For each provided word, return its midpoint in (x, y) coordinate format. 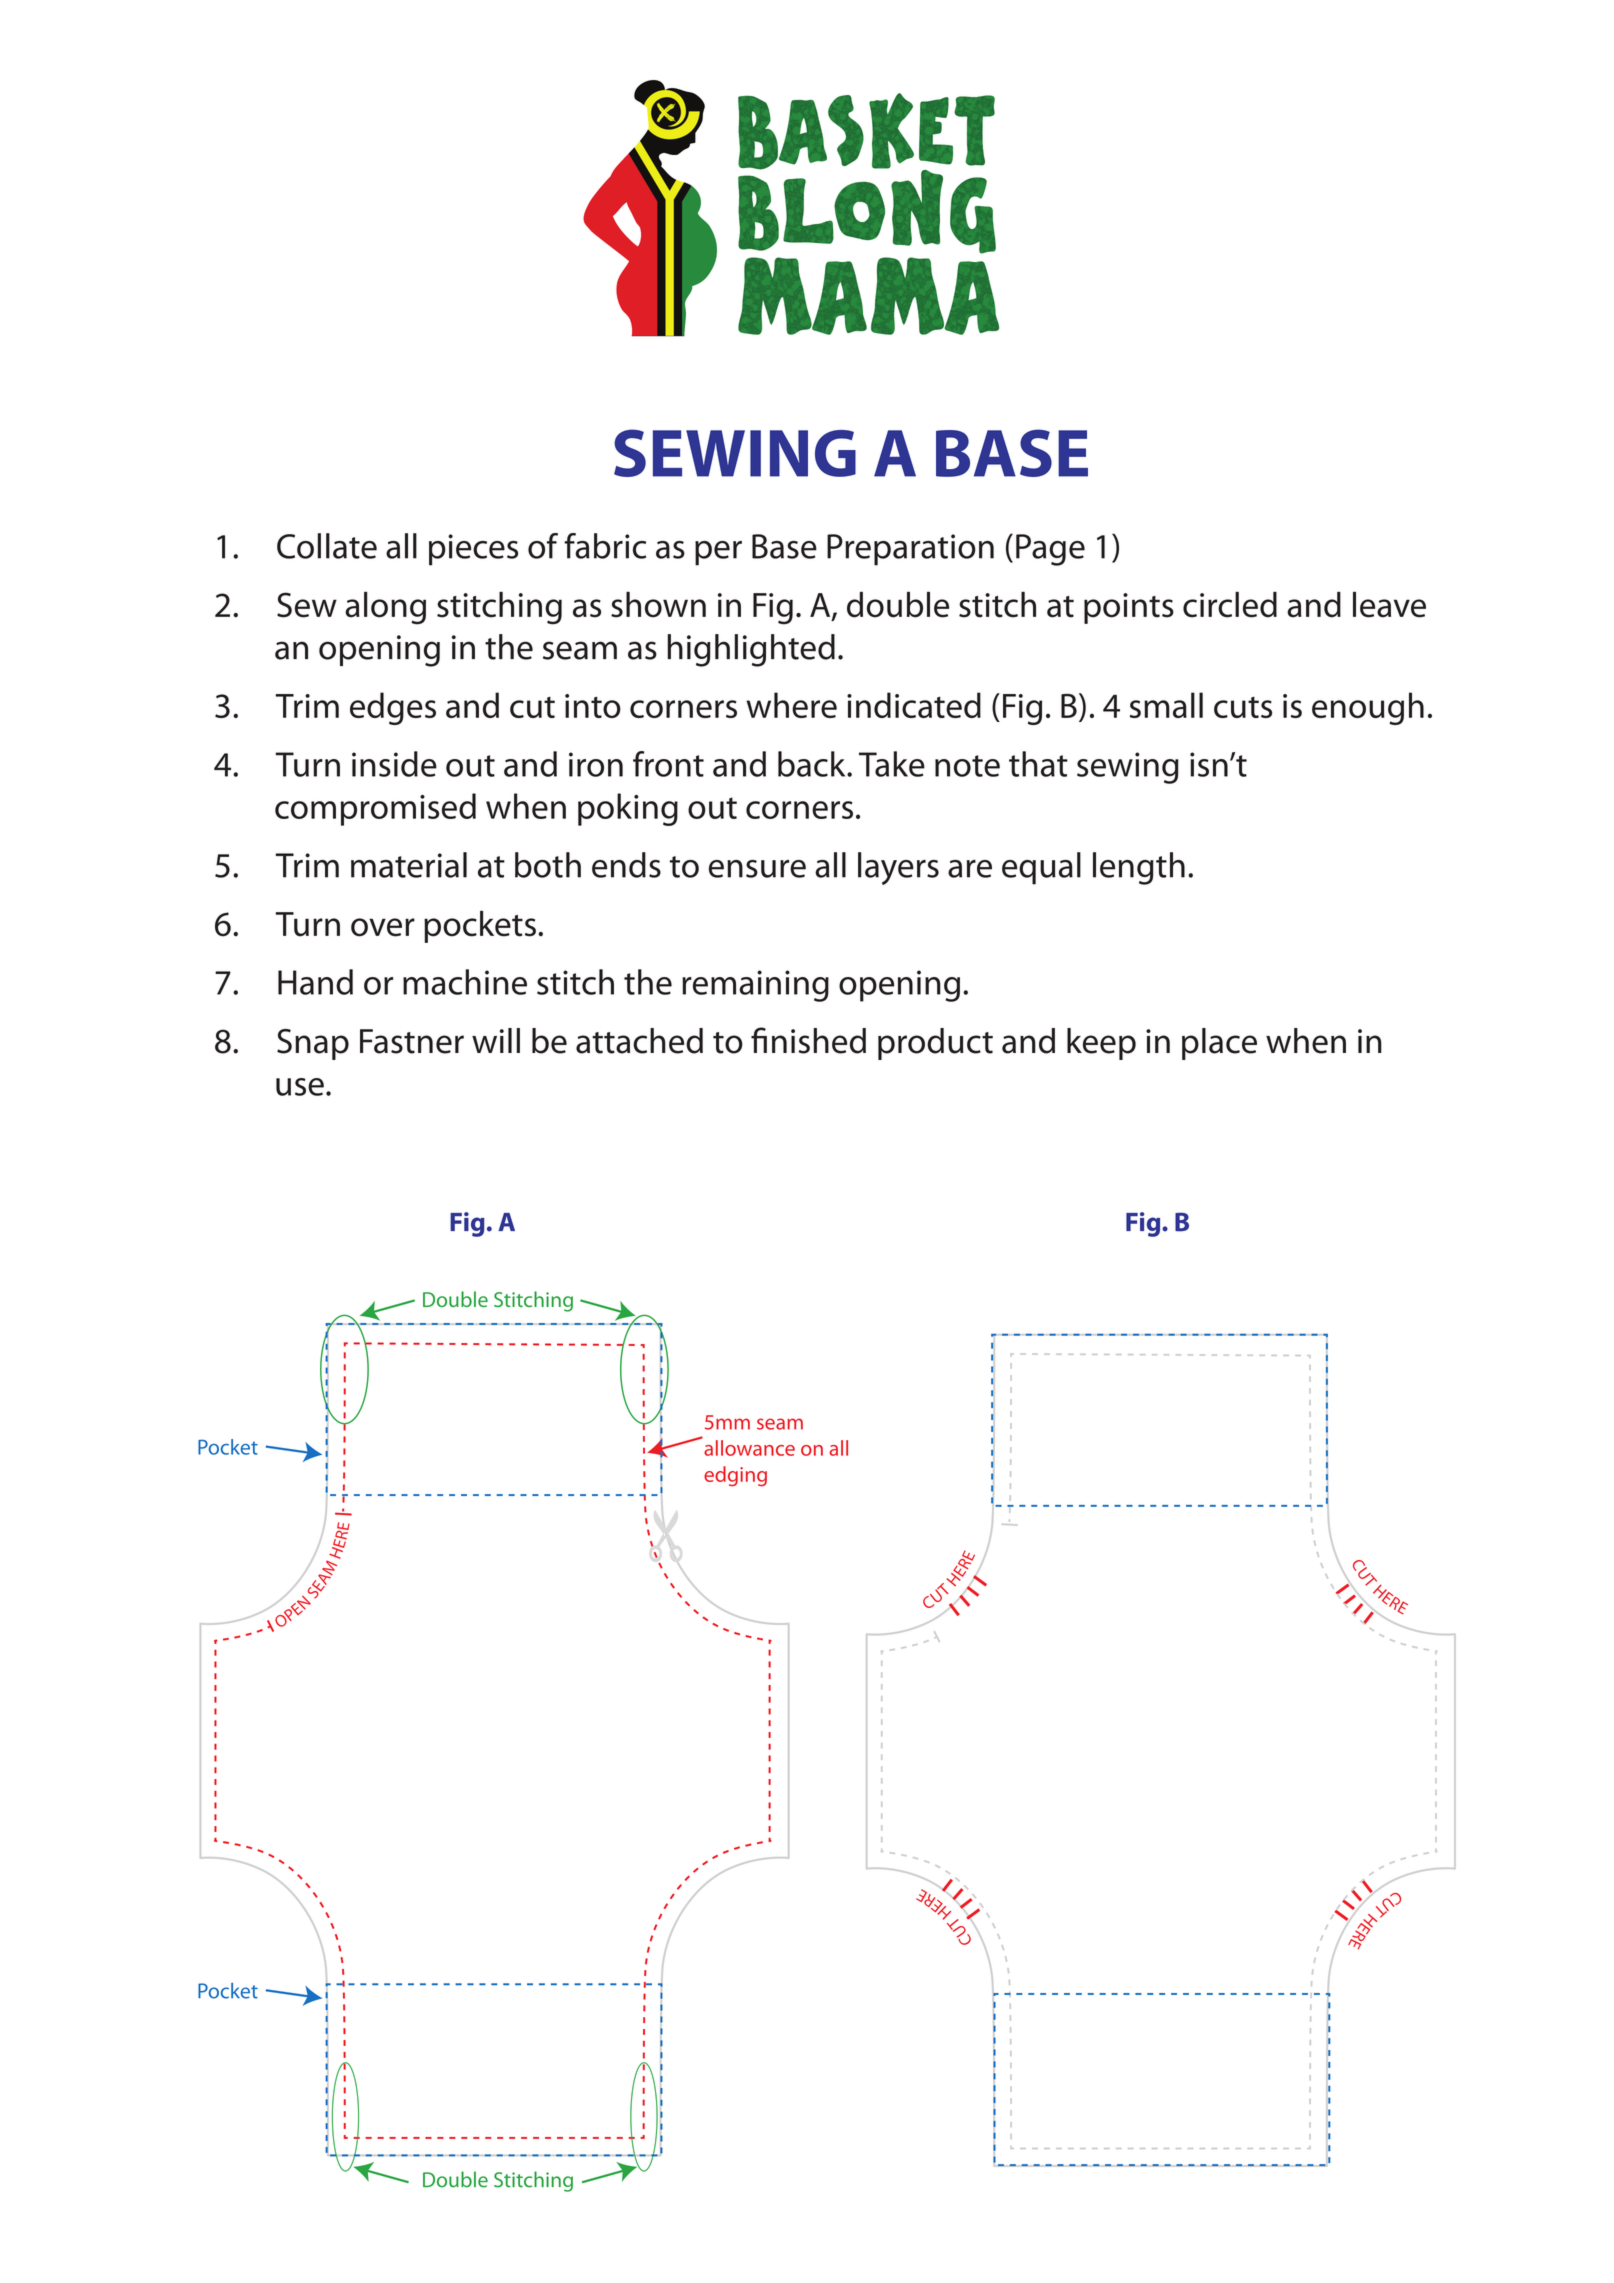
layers (898, 868)
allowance (749, 1448)
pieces (473, 550)
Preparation (910, 550)
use (300, 1087)
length (1139, 868)
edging (735, 1476)
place (1219, 1044)
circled (1230, 605)
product (935, 1044)
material (409, 865)
